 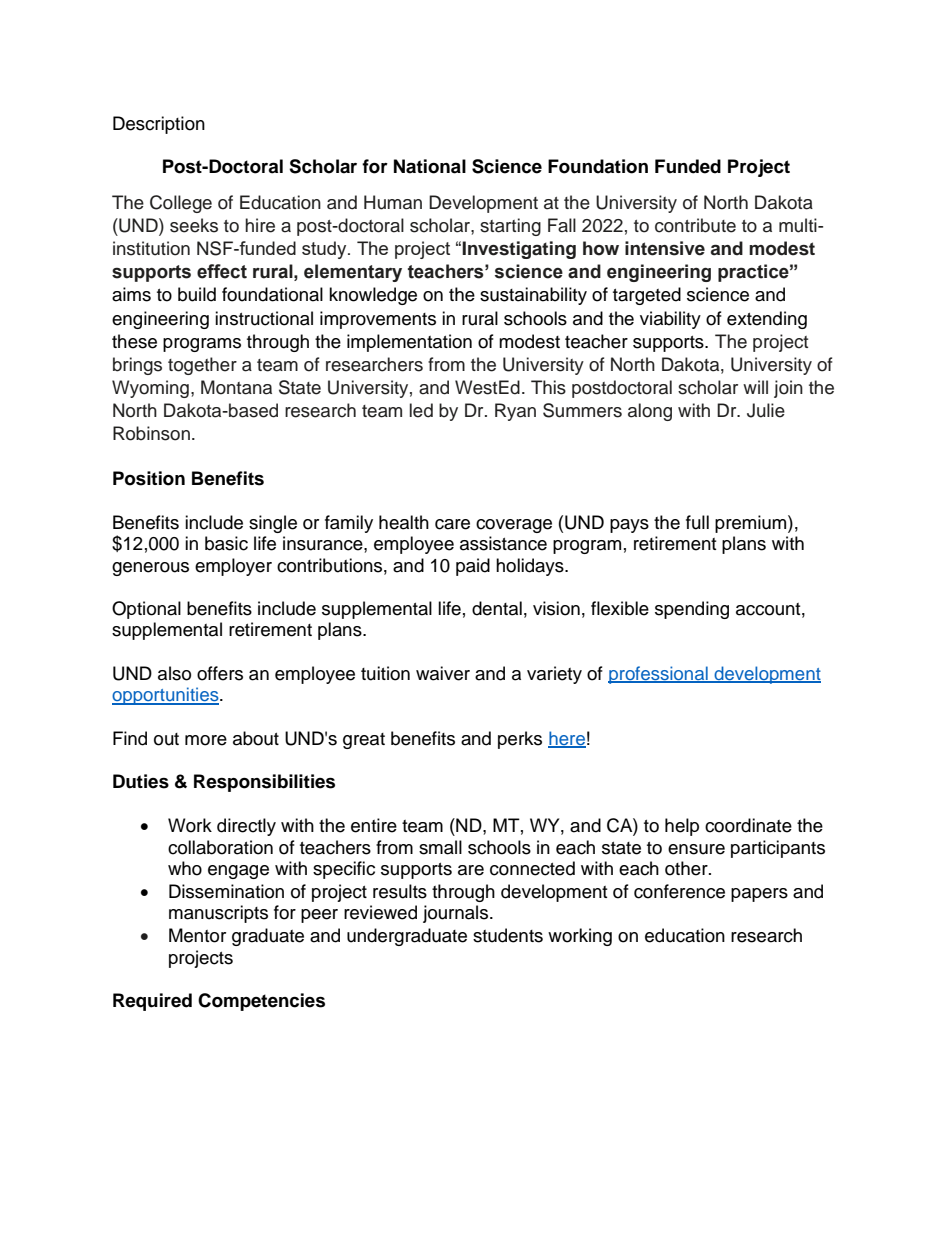 I want to click on full, so click(x=697, y=522).
